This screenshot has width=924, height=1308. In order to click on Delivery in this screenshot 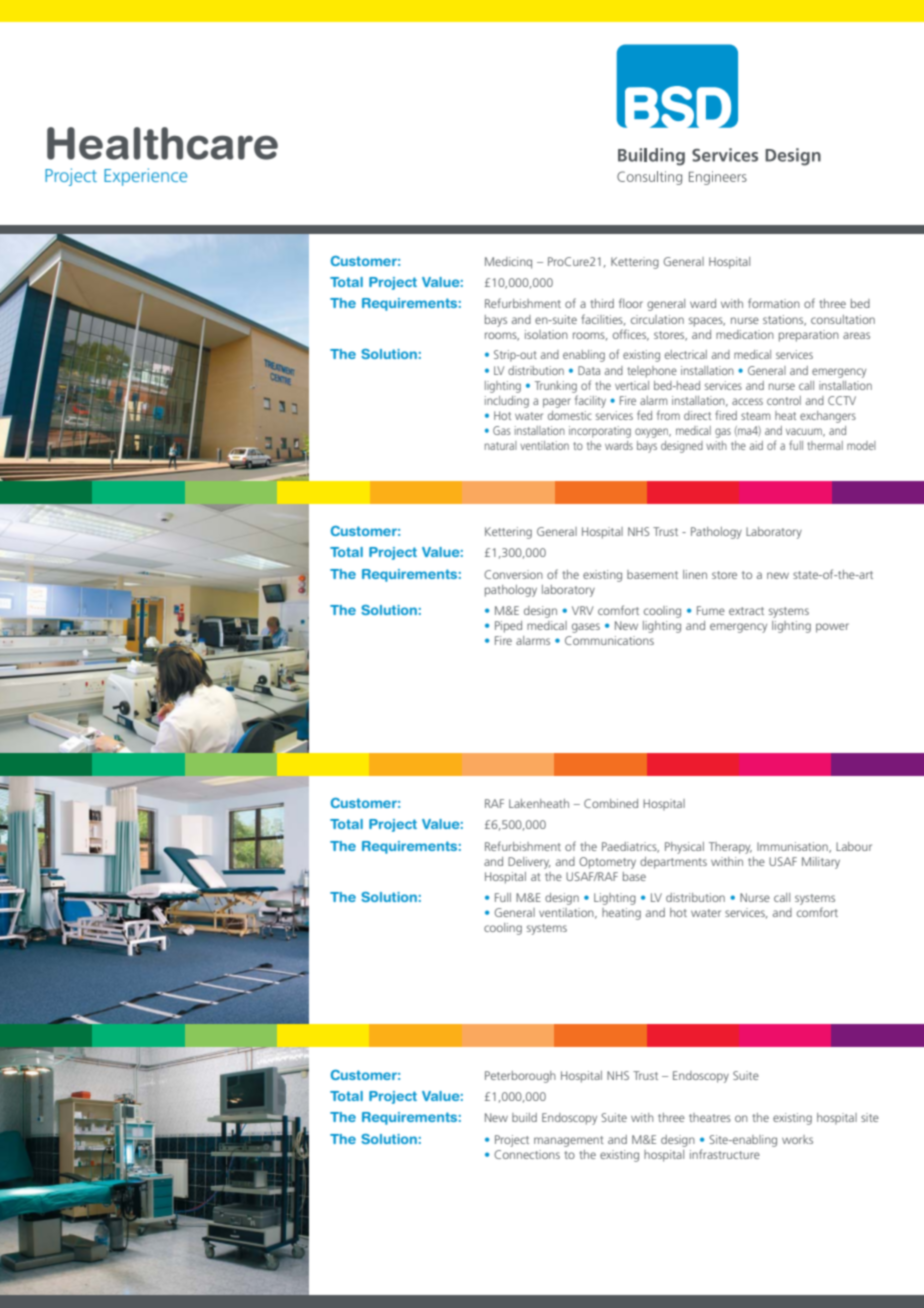, I will do `click(529, 863)`.
